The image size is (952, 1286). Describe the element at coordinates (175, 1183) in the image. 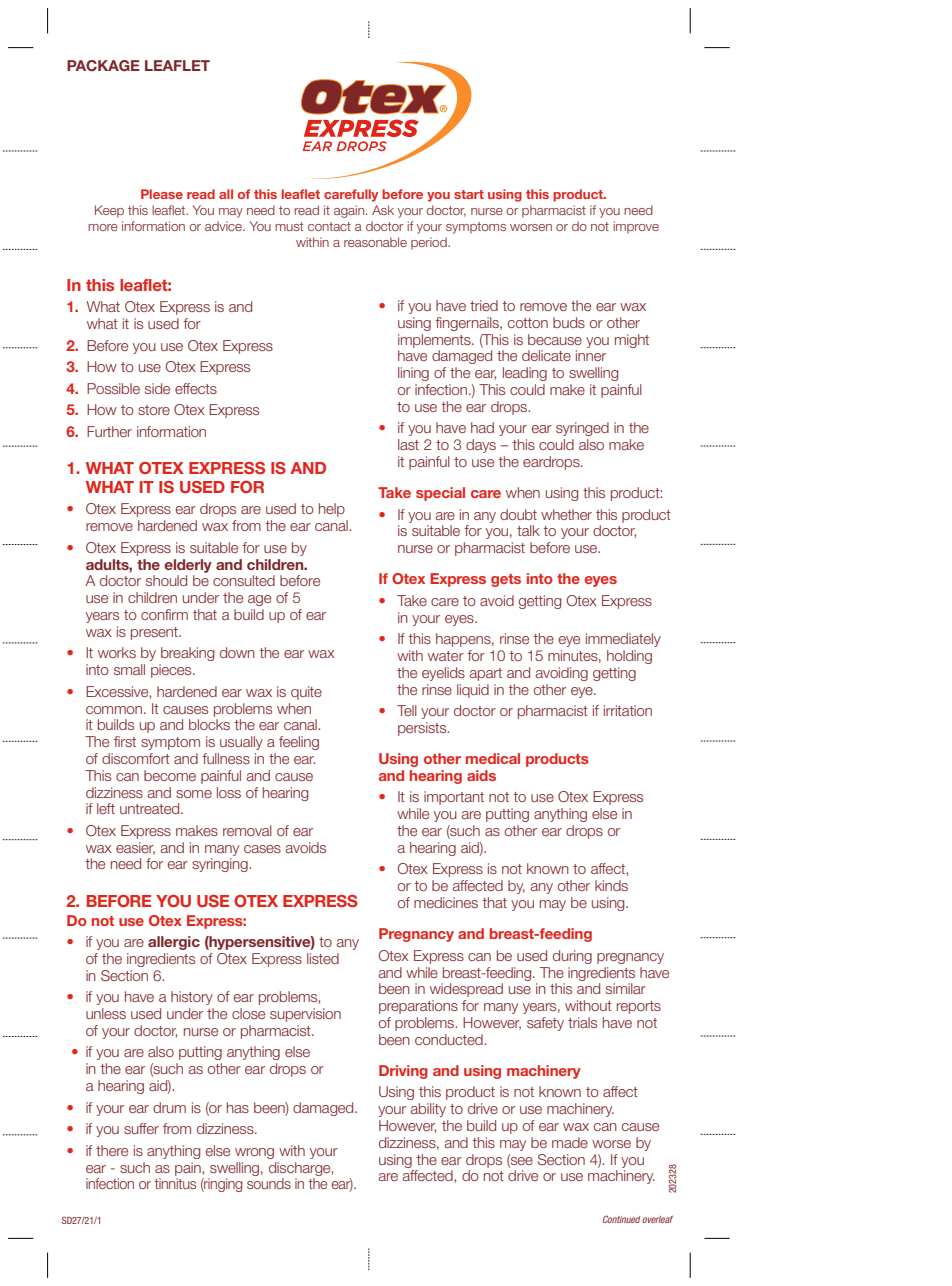

I see `tinnitus` at that location.
